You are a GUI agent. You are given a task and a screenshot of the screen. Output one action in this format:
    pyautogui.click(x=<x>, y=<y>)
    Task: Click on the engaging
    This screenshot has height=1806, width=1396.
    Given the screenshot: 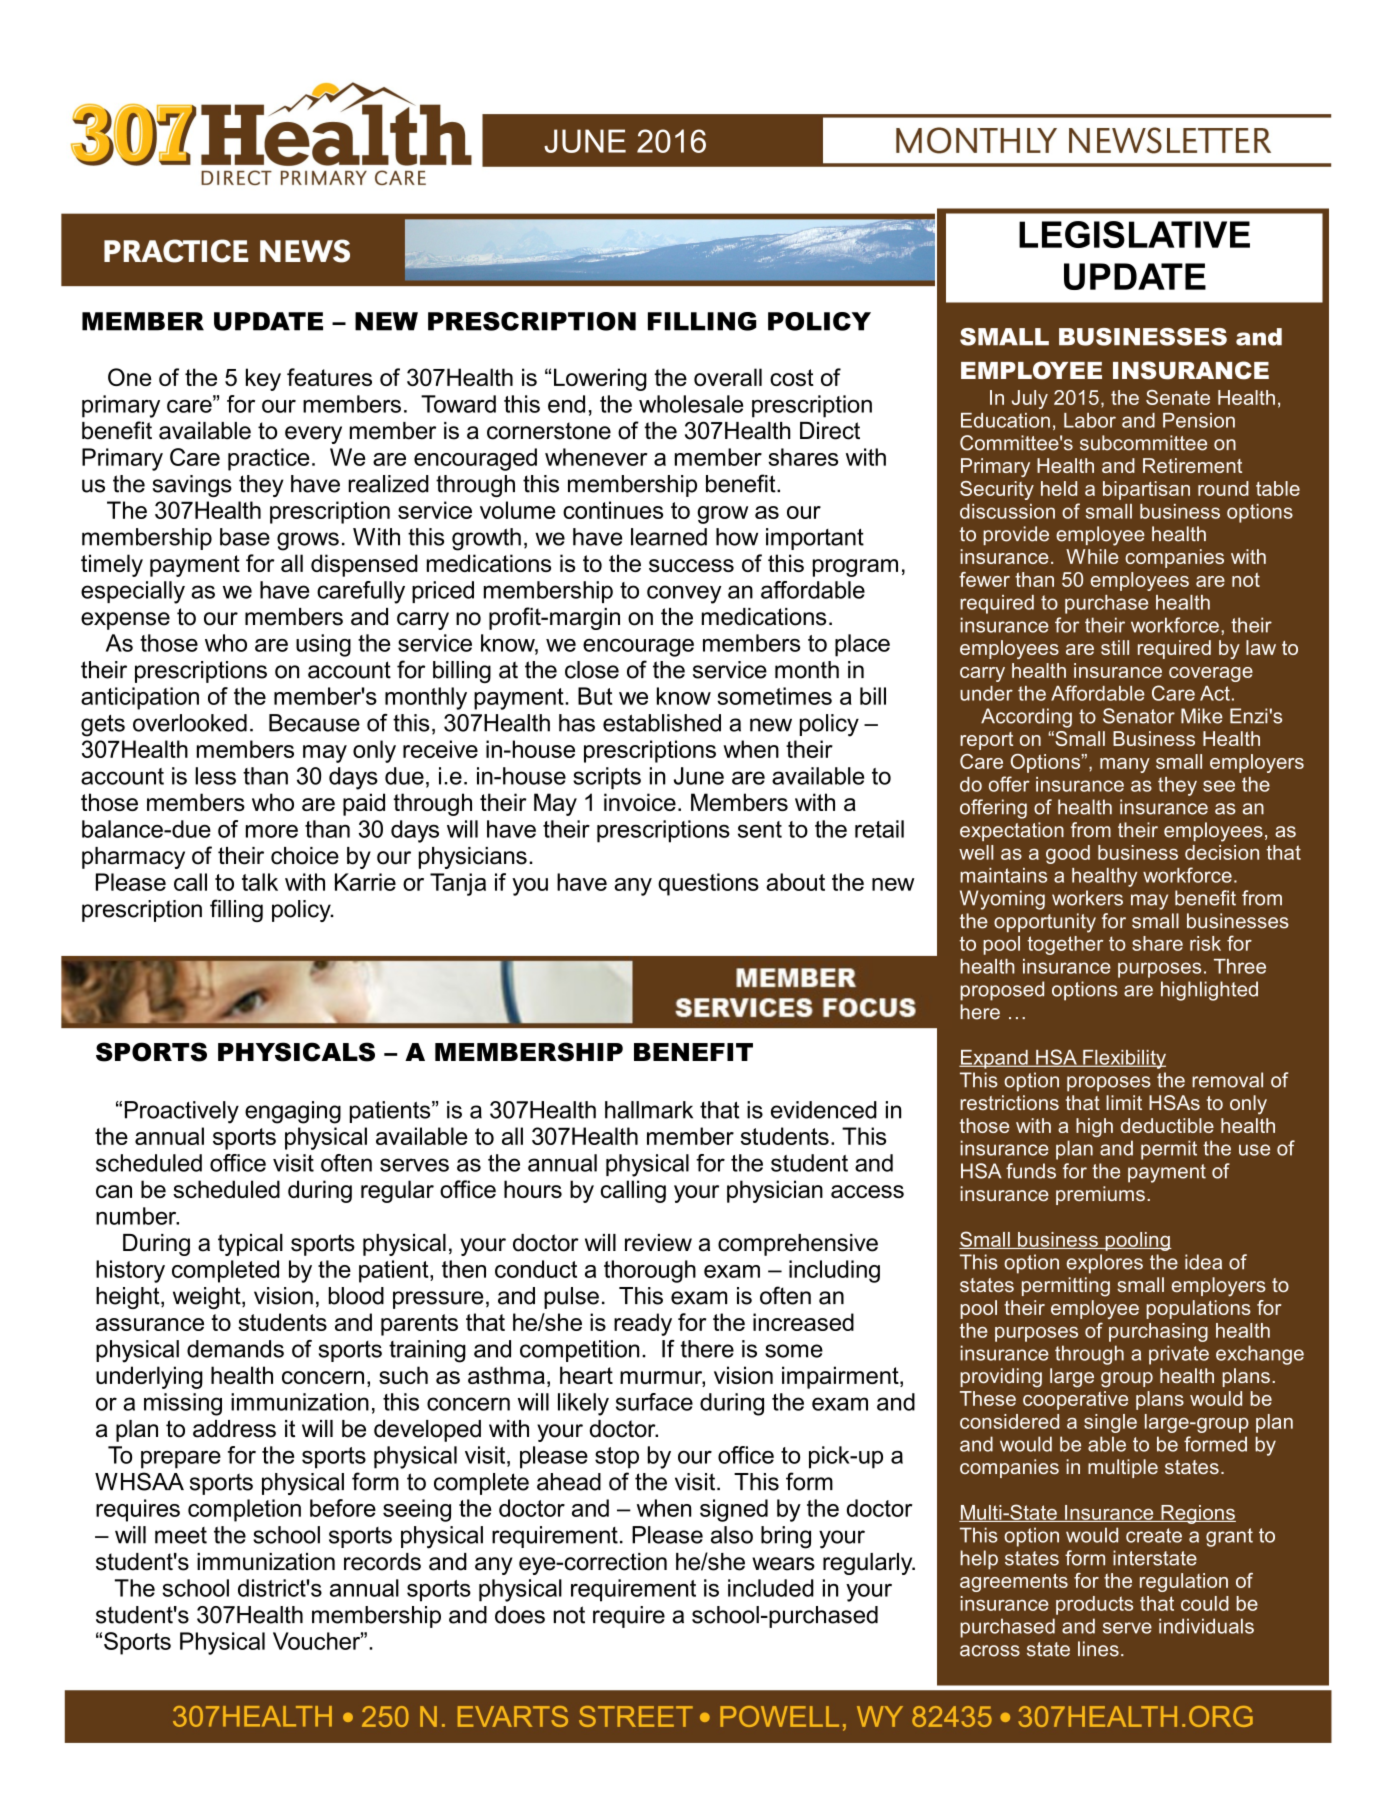 What is the action you would take?
    pyautogui.click(x=293, y=1112)
